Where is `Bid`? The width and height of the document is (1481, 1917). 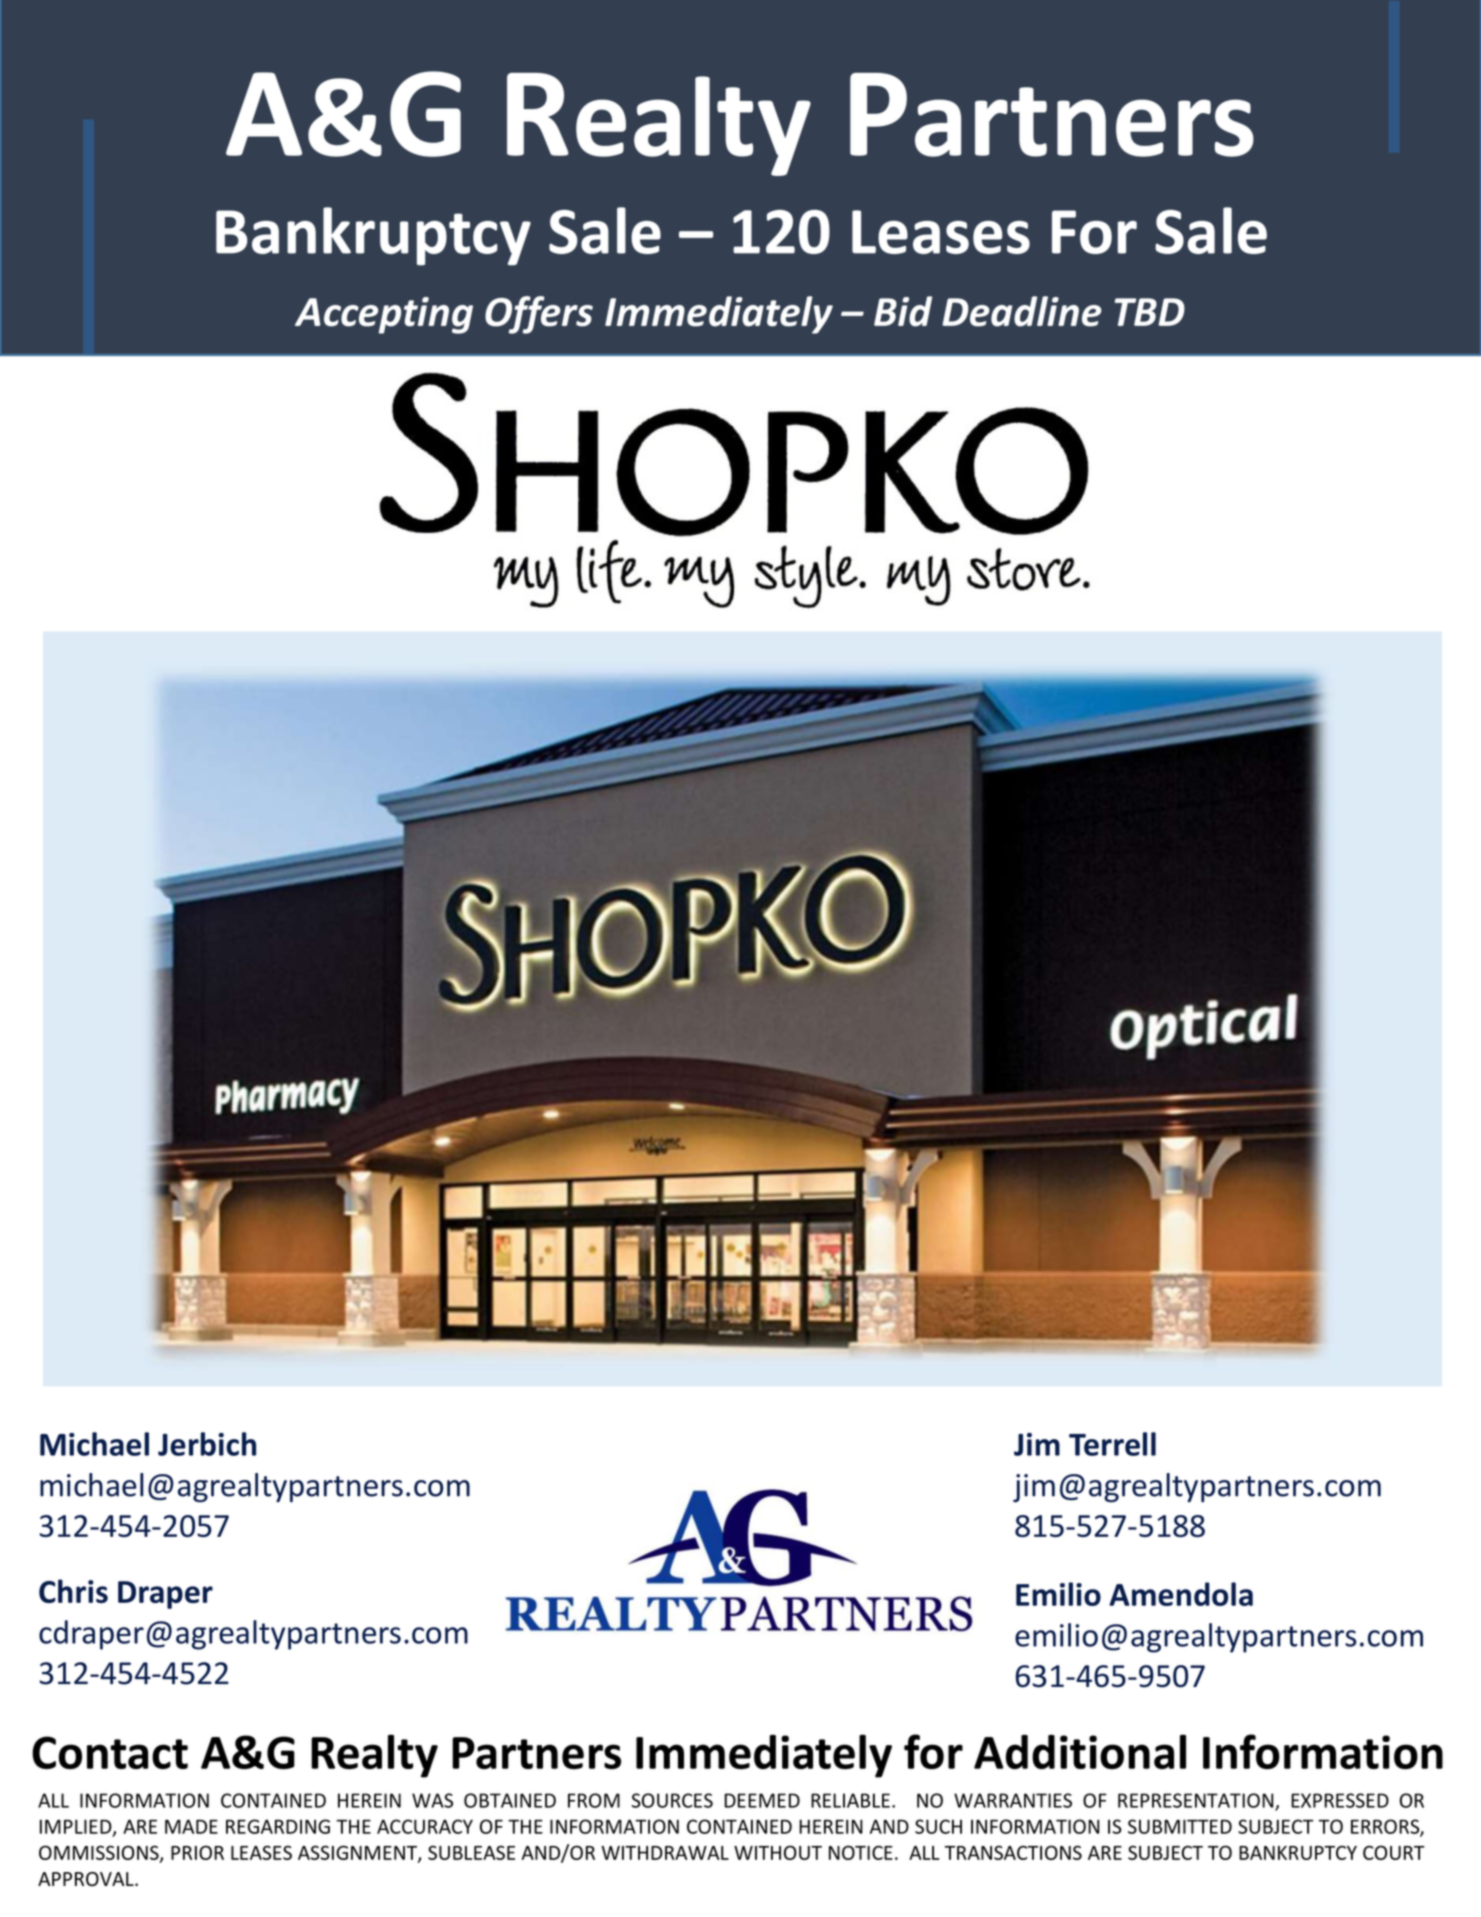
Bid is located at coordinates (903, 311).
